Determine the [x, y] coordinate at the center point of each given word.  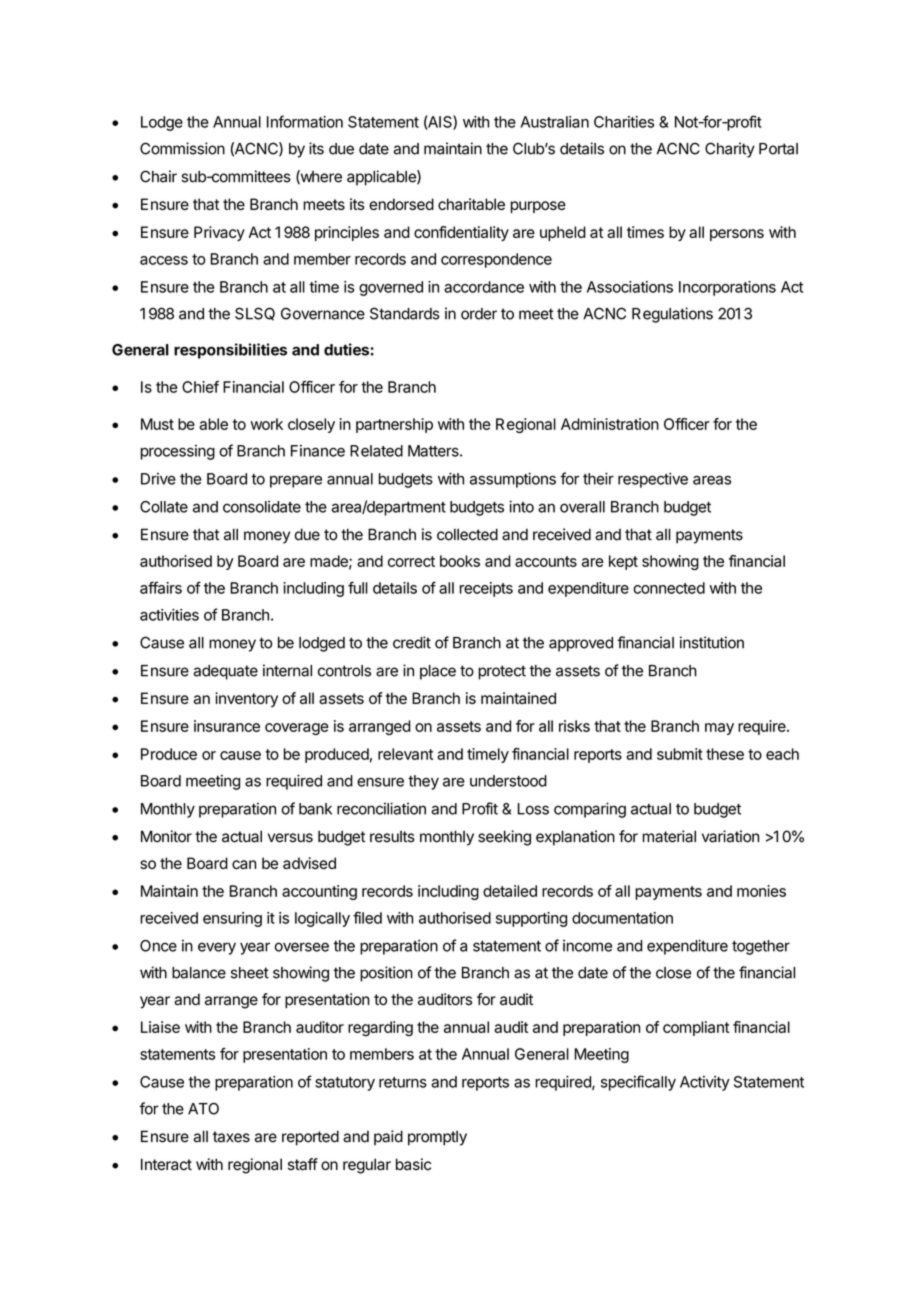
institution [712, 642]
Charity [730, 150]
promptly [437, 1138]
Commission [182, 148]
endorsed [401, 204]
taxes [231, 1137]
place [438, 672]
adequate [226, 672]
